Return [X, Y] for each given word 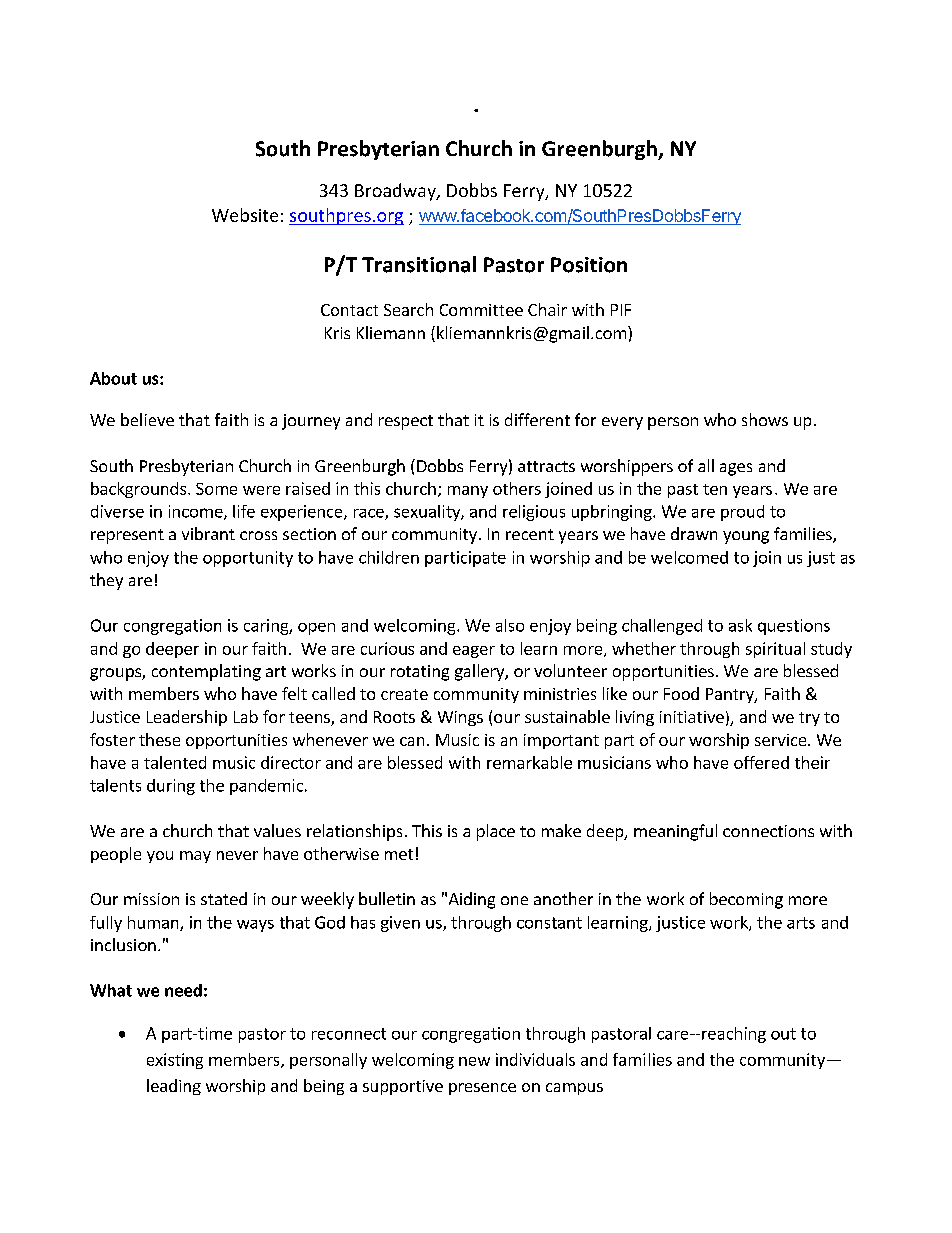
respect [406, 422]
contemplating [206, 672]
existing [175, 1061]
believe [147, 419]
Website [245, 215]
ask [740, 625]
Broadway [396, 192]
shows [765, 419]
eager [474, 652]
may [195, 857]
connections [768, 831]
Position [589, 265]
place [496, 832]
